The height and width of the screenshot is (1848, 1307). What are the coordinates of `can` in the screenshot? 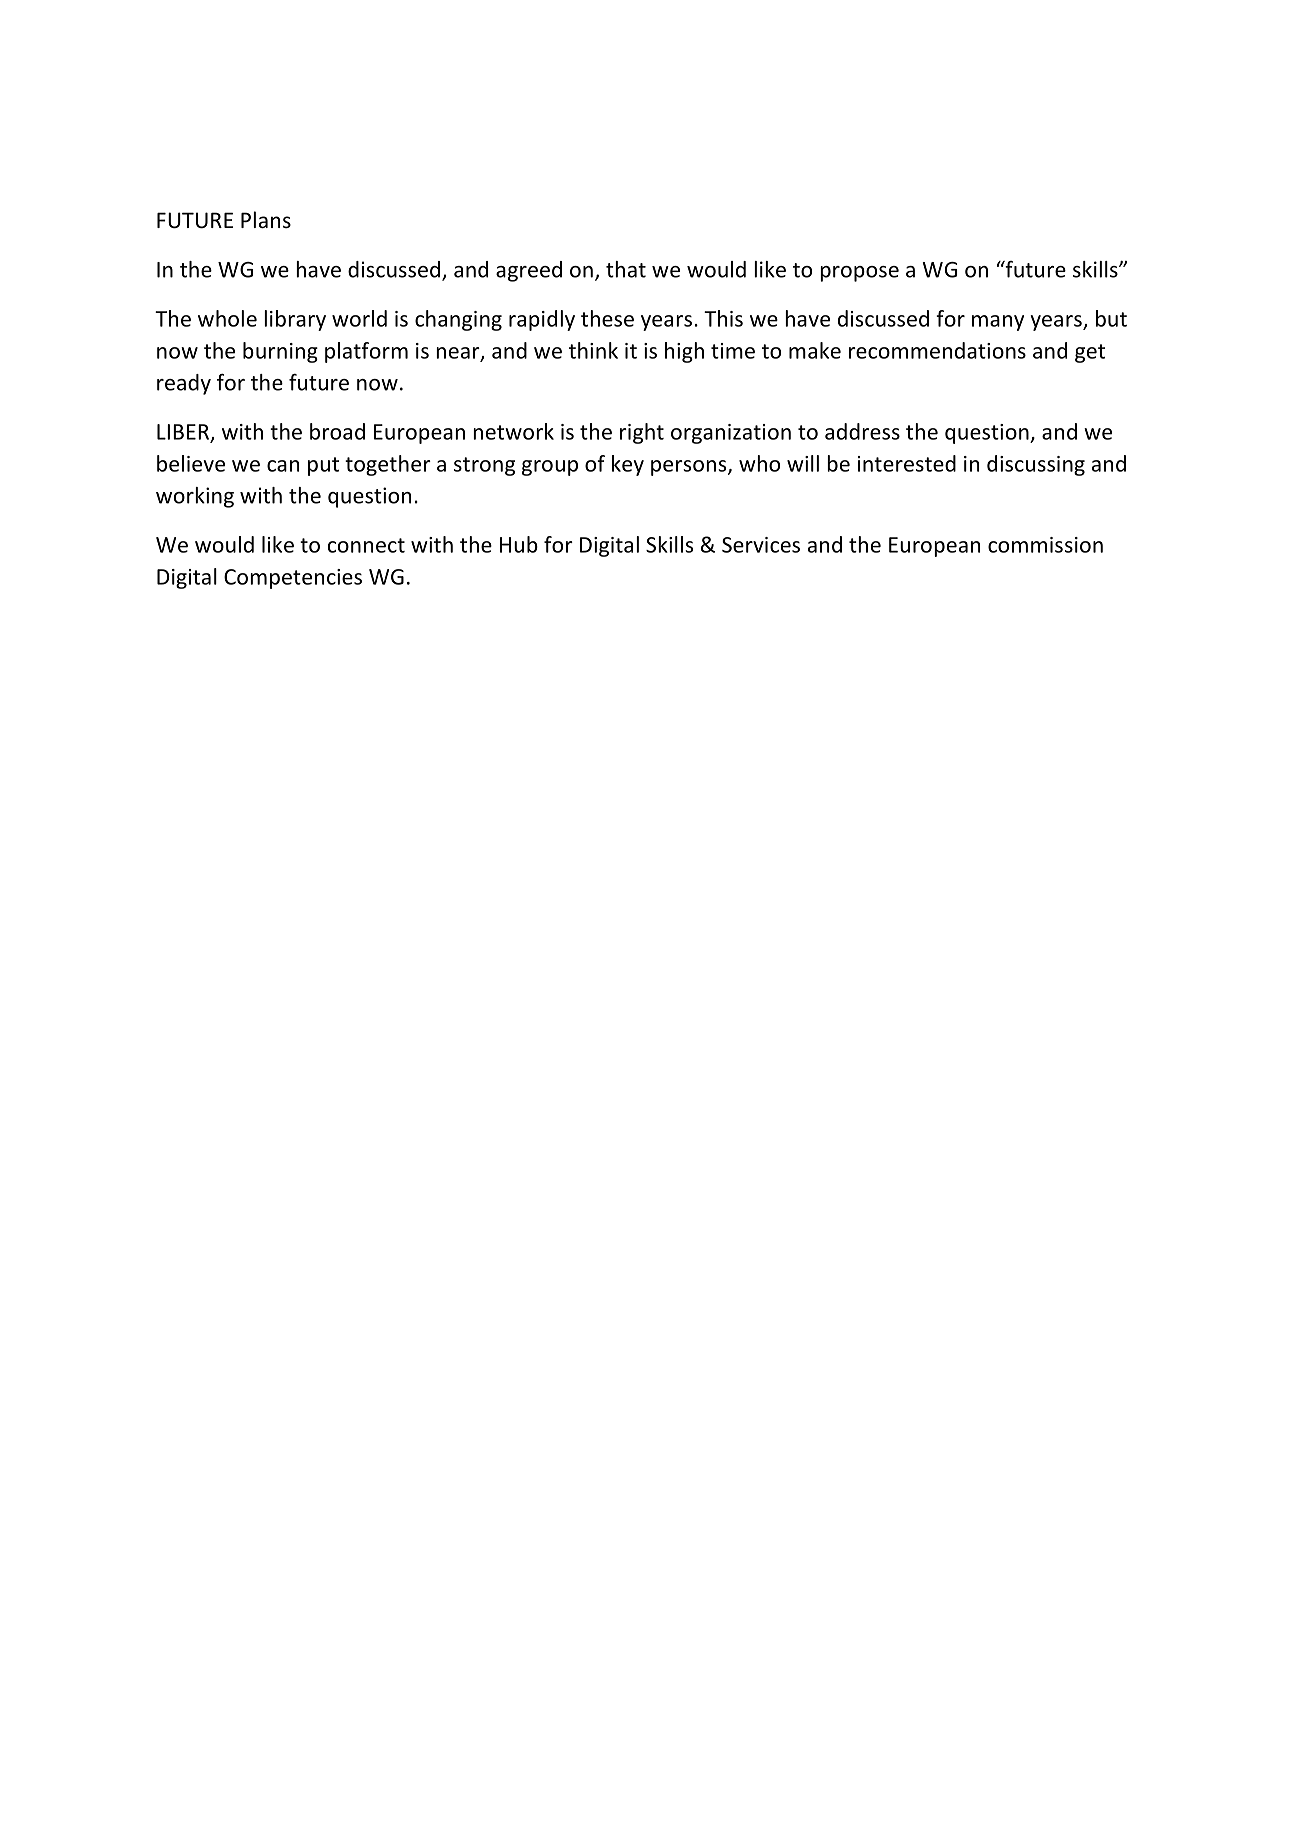 It's located at (283, 466).
